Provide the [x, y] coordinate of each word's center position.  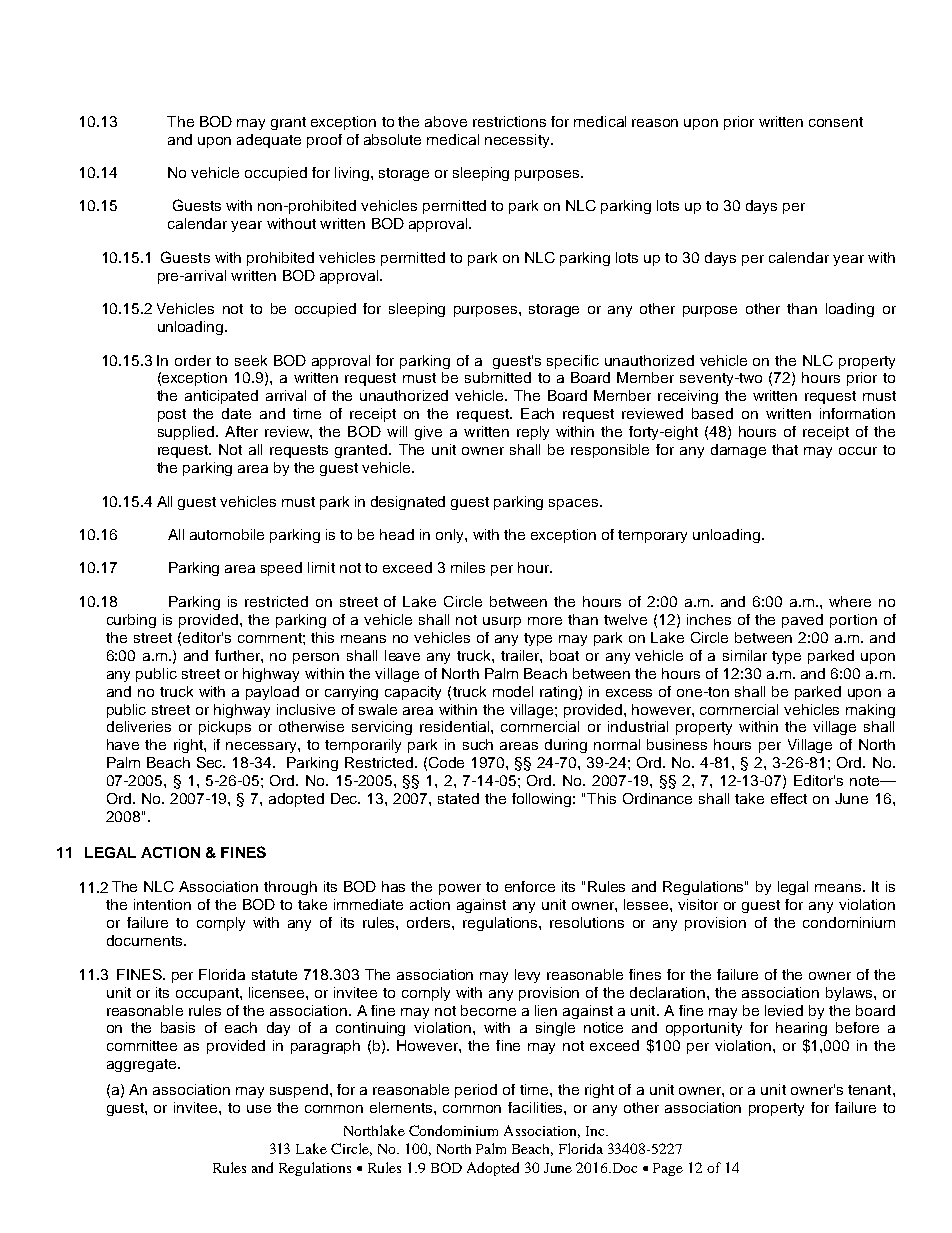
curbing [131, 621]
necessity [518, 141]
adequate [269, 141]
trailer [521, 656]
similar [745, 655]
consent [836, 122]
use [259, 1109]
